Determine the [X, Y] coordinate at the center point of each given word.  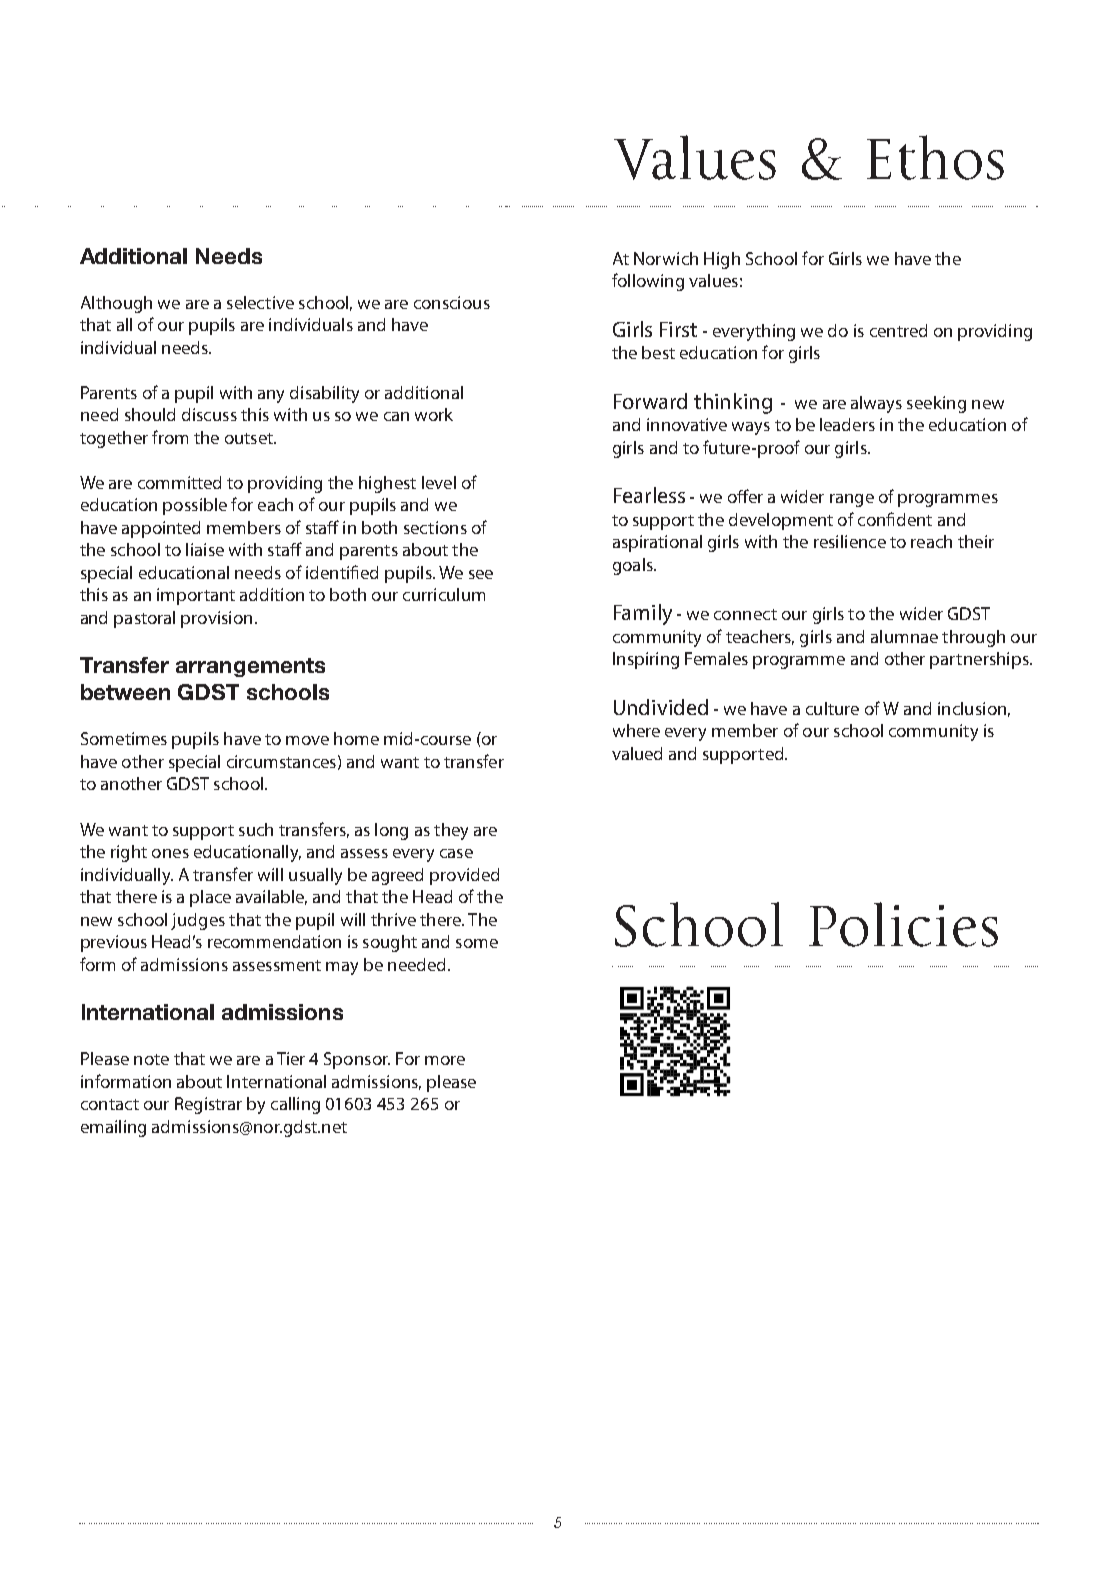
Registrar [208, 1105]
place [210, 898]
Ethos [935, 157]
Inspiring [646, 660]
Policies [903, 924]
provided [464, 876]
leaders [847, 424]
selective [260, 302]
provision [216, 619]
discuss [209, 414]
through [973, 638]
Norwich [666, 258]
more [445, 1060]
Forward [650, 401]
